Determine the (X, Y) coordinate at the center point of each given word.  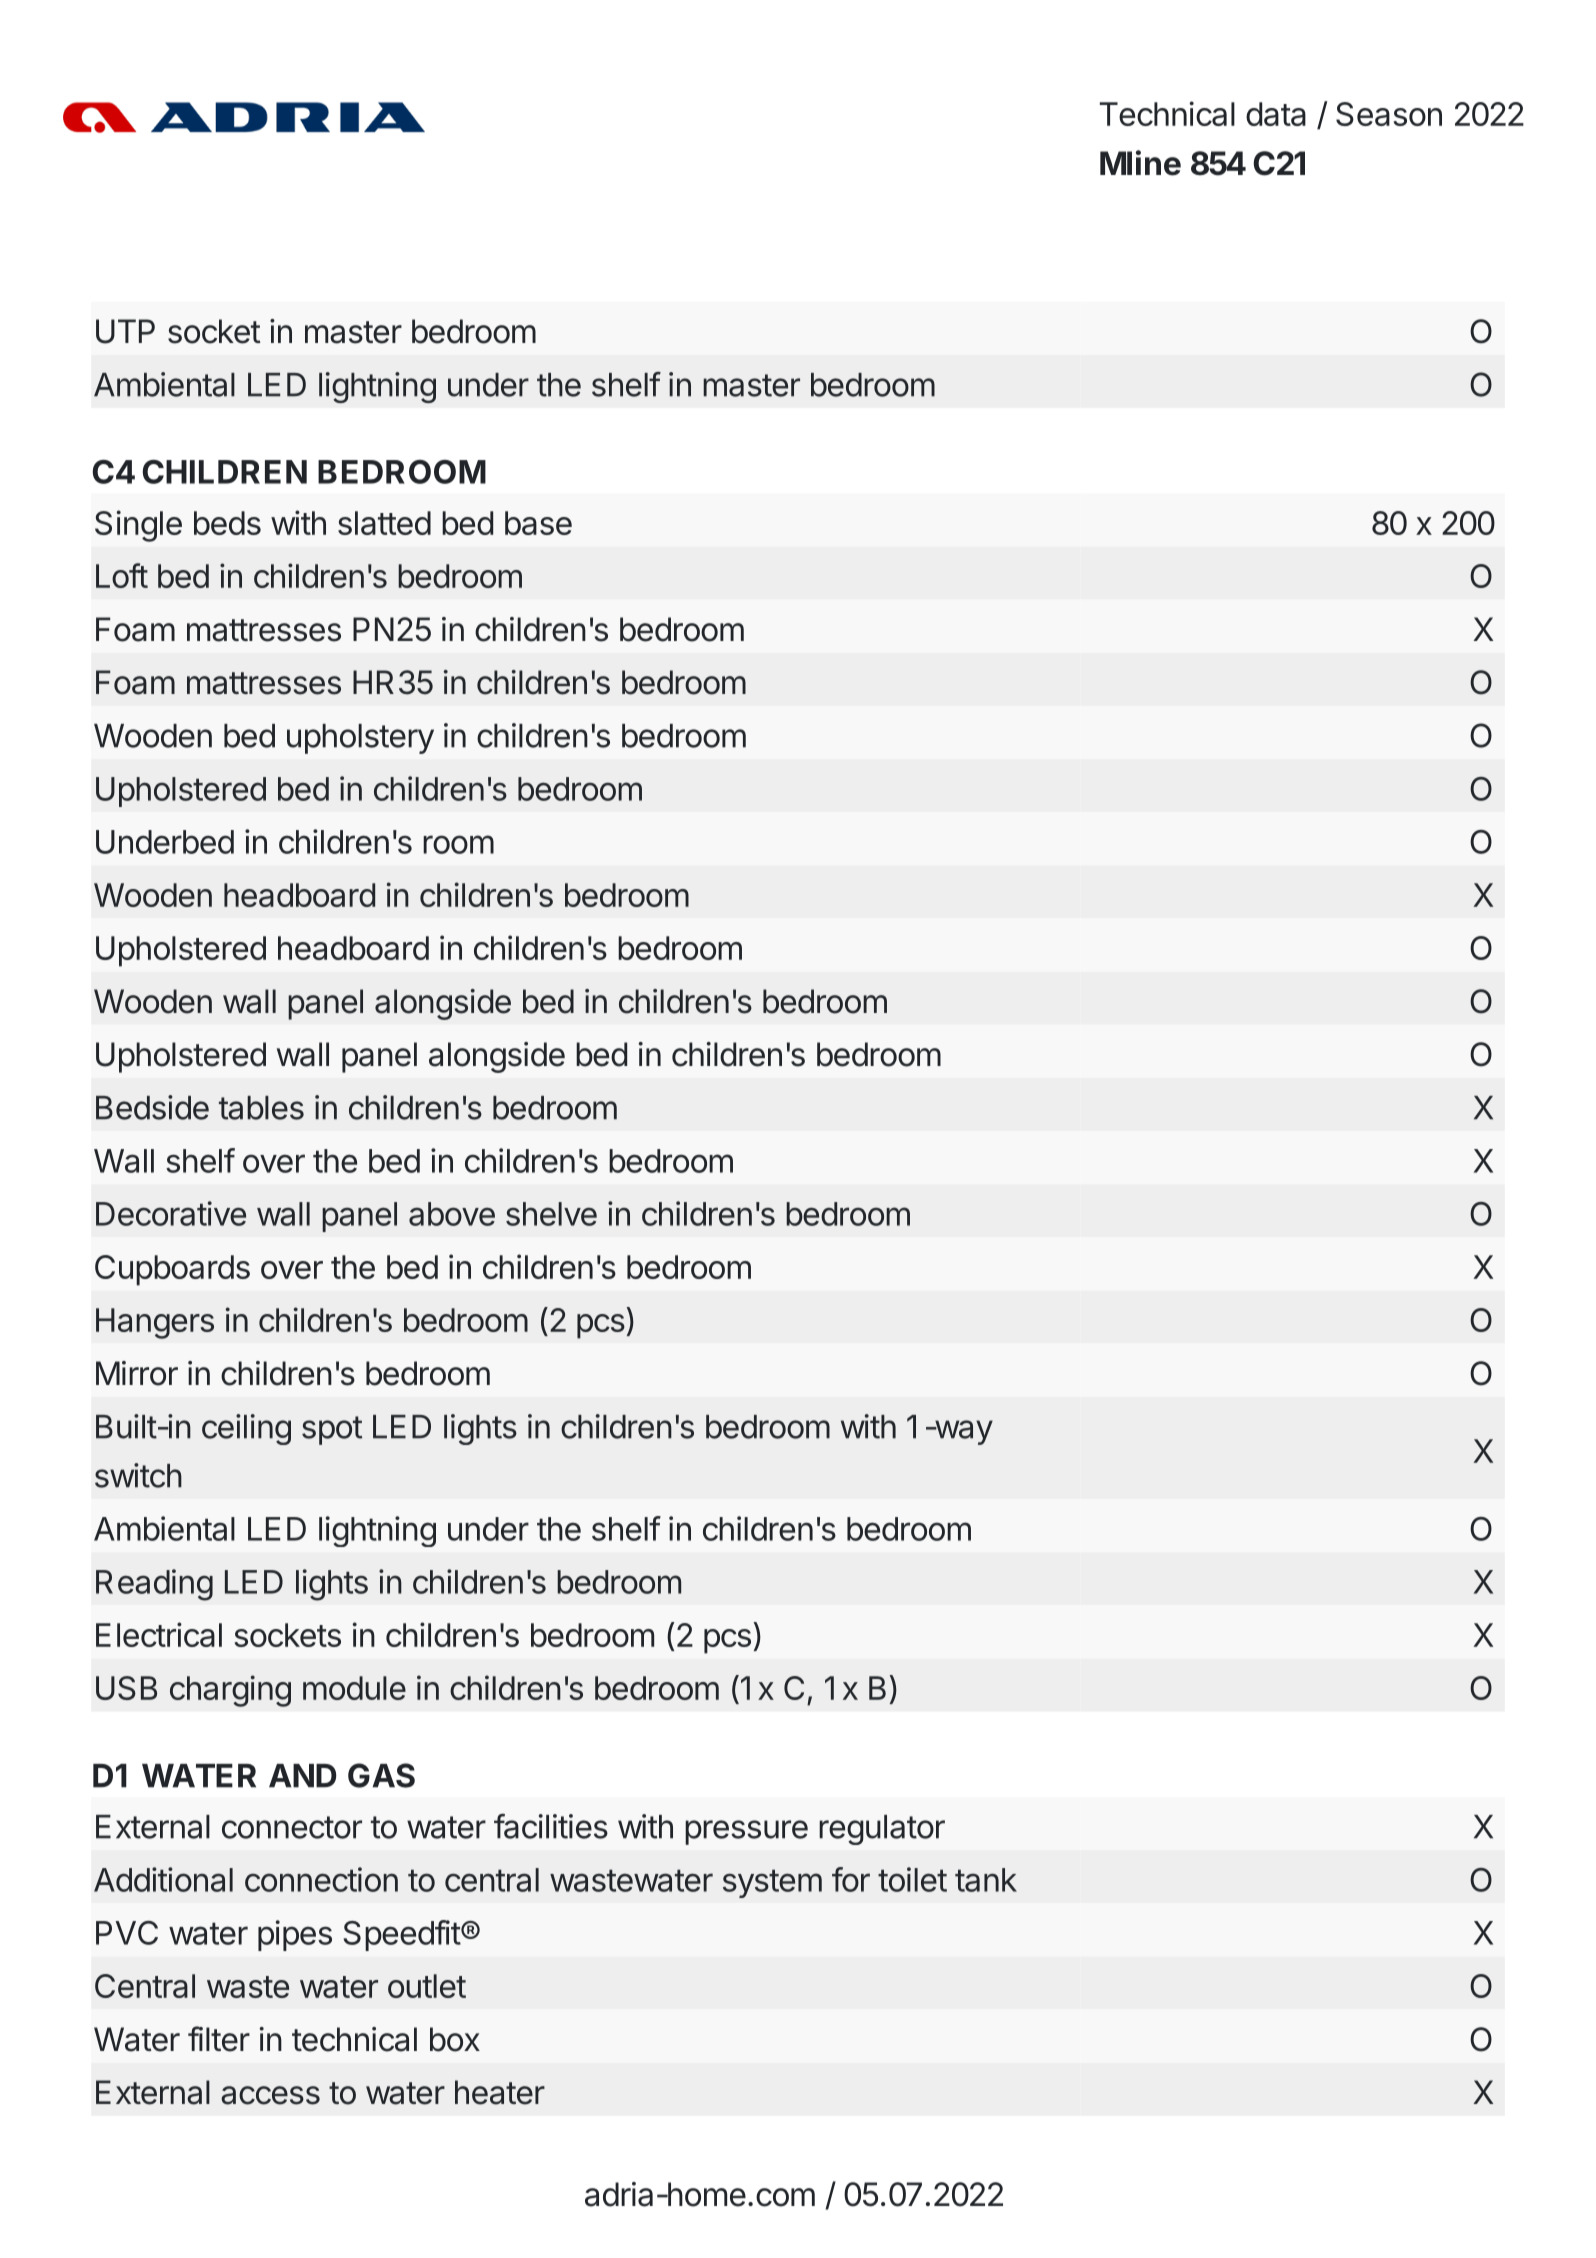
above (452, 1214)
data (1276, 114)
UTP (125, 331)
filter (219, 2039)
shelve (551, 1214)
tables (261, 1108)
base (538, 523)
